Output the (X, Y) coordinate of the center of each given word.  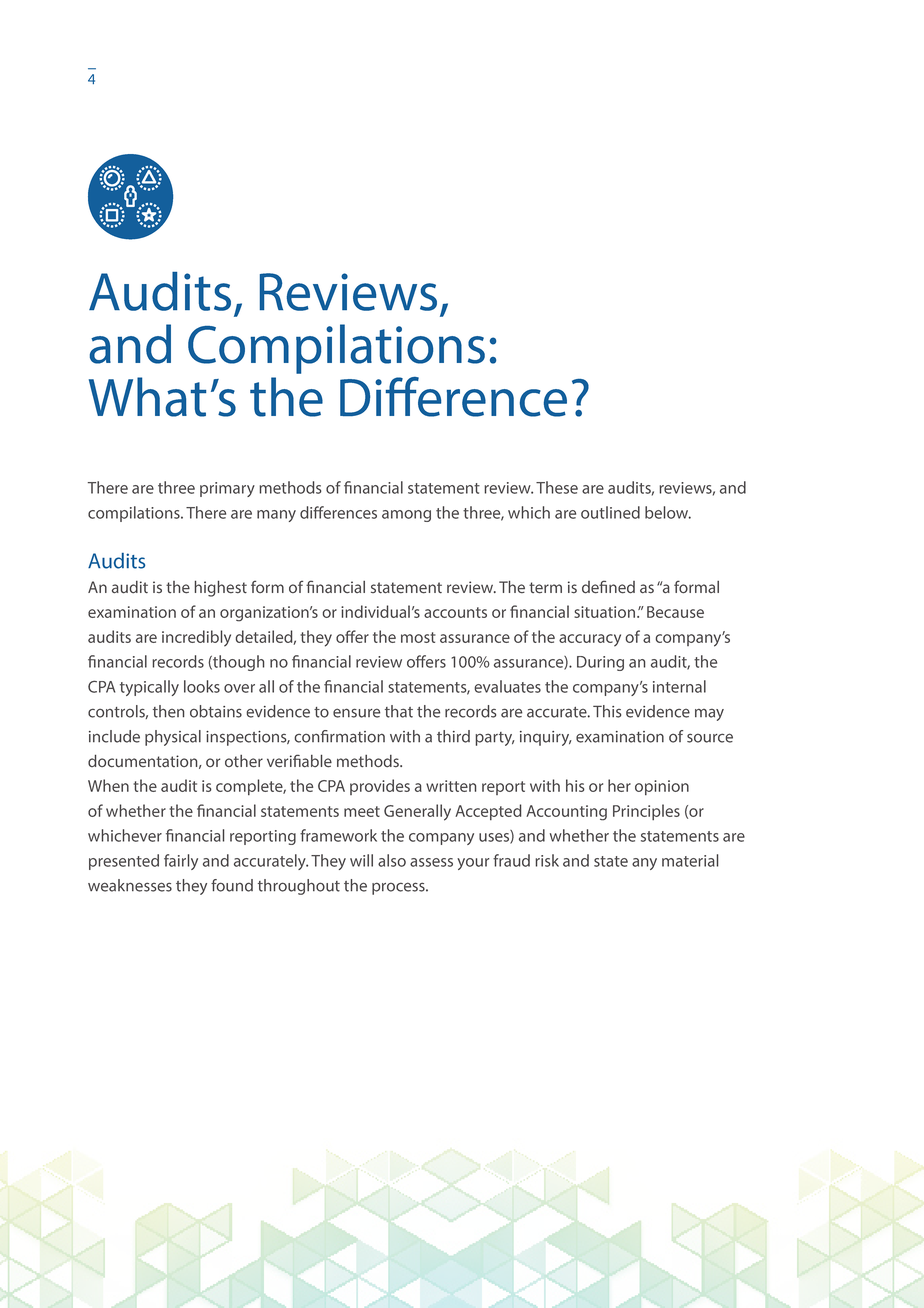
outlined (610, 512)
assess (431, 862)
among (406, 516)
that (399, 711)
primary (227, 489)
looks (202, 686)
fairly (181, 862)
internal (679, 686)
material (690, 860)
